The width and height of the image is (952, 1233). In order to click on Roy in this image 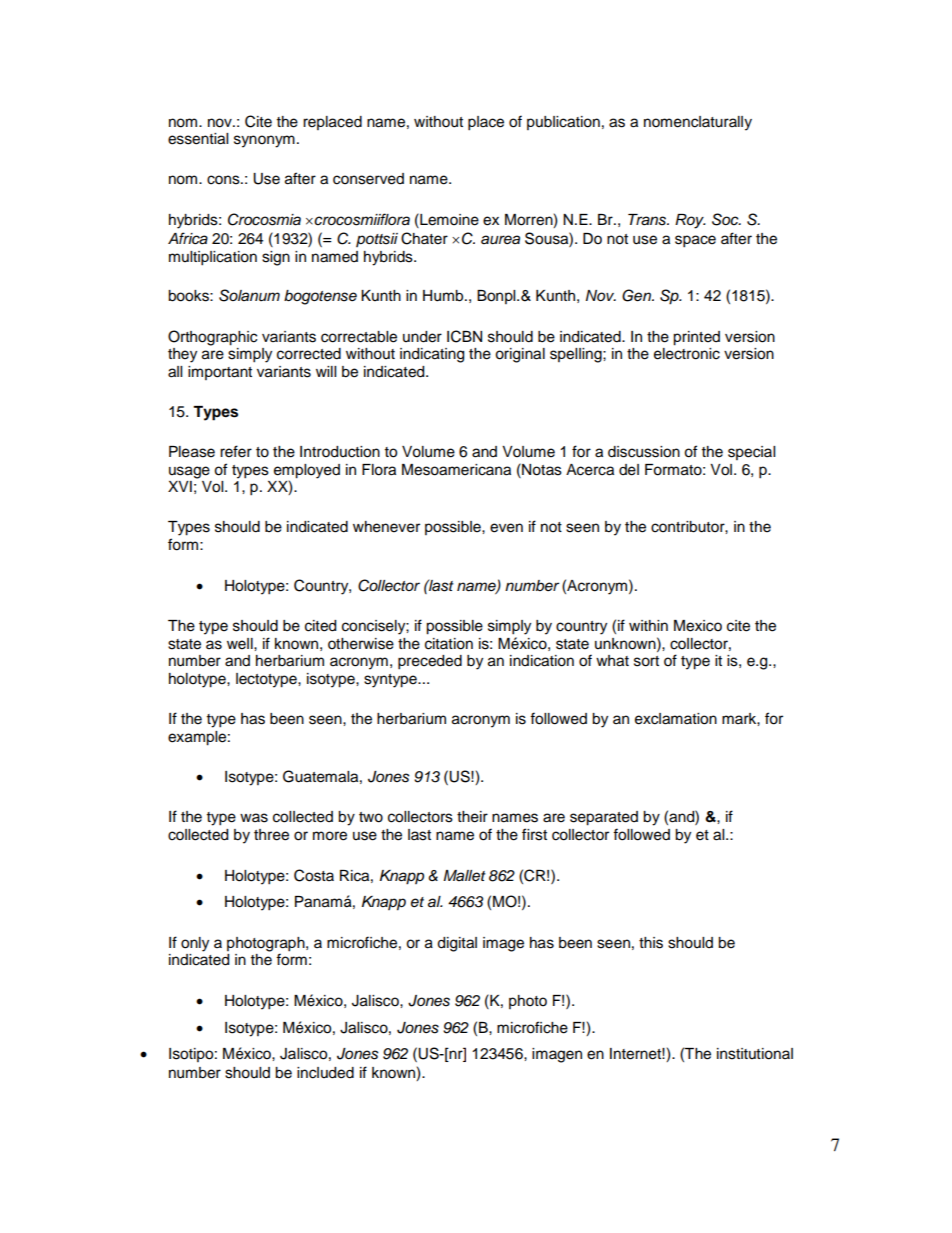, I will do `click(690, 221)`.
